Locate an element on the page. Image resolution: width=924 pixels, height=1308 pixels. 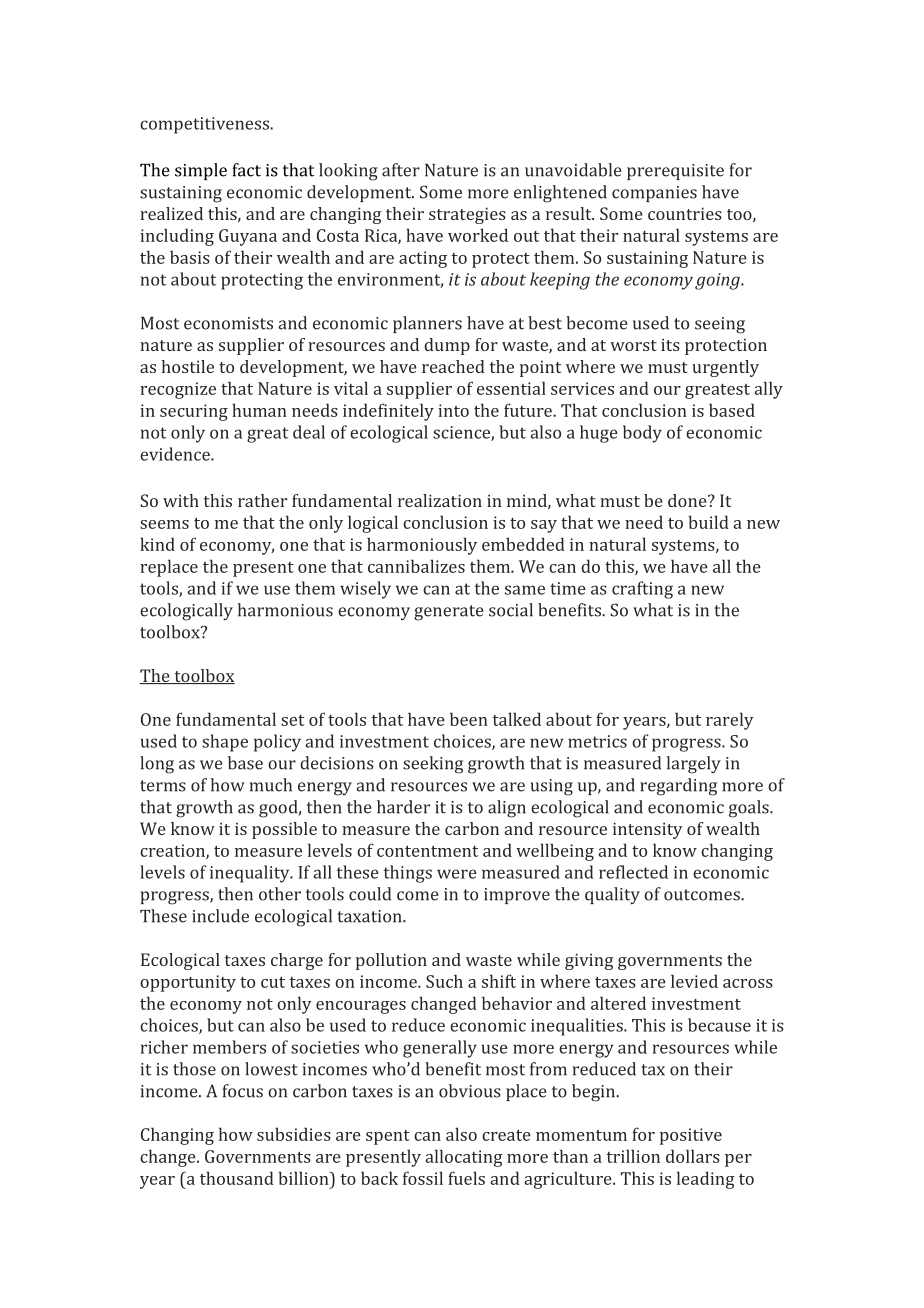
dollars is located at coordinates (693, 1156).
